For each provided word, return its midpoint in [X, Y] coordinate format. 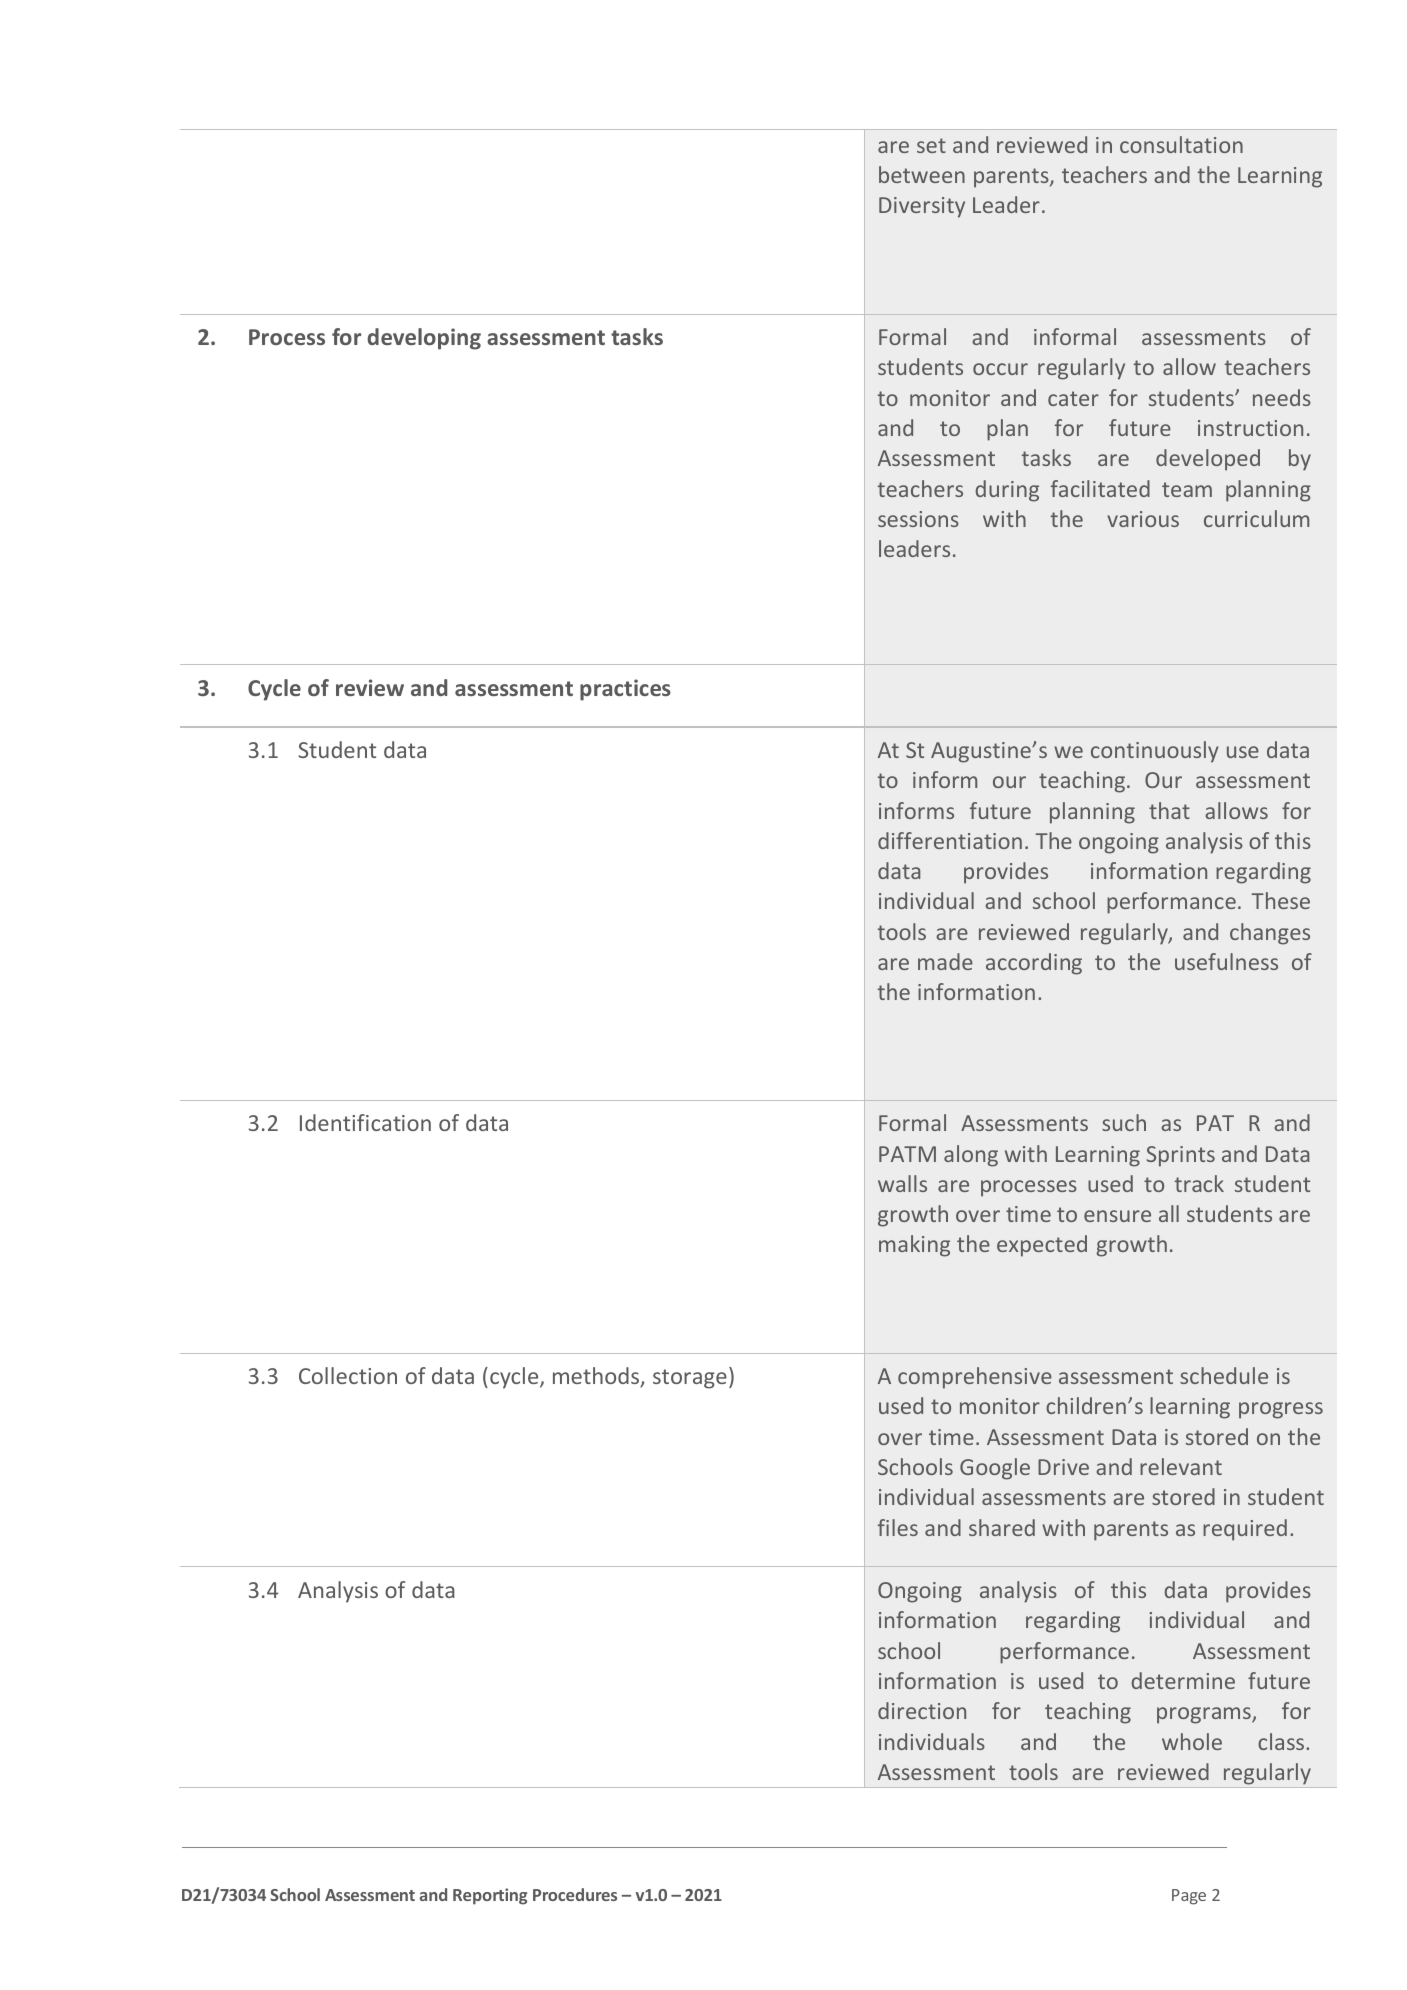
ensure [1117, 1216]
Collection [348, 1375]
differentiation [950, 840]
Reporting [490, 1896]
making [914, 1246]
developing [424, 339]
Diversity [922, 207]
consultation [1181, 144]
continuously [1155, 752]
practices [625, 690]
